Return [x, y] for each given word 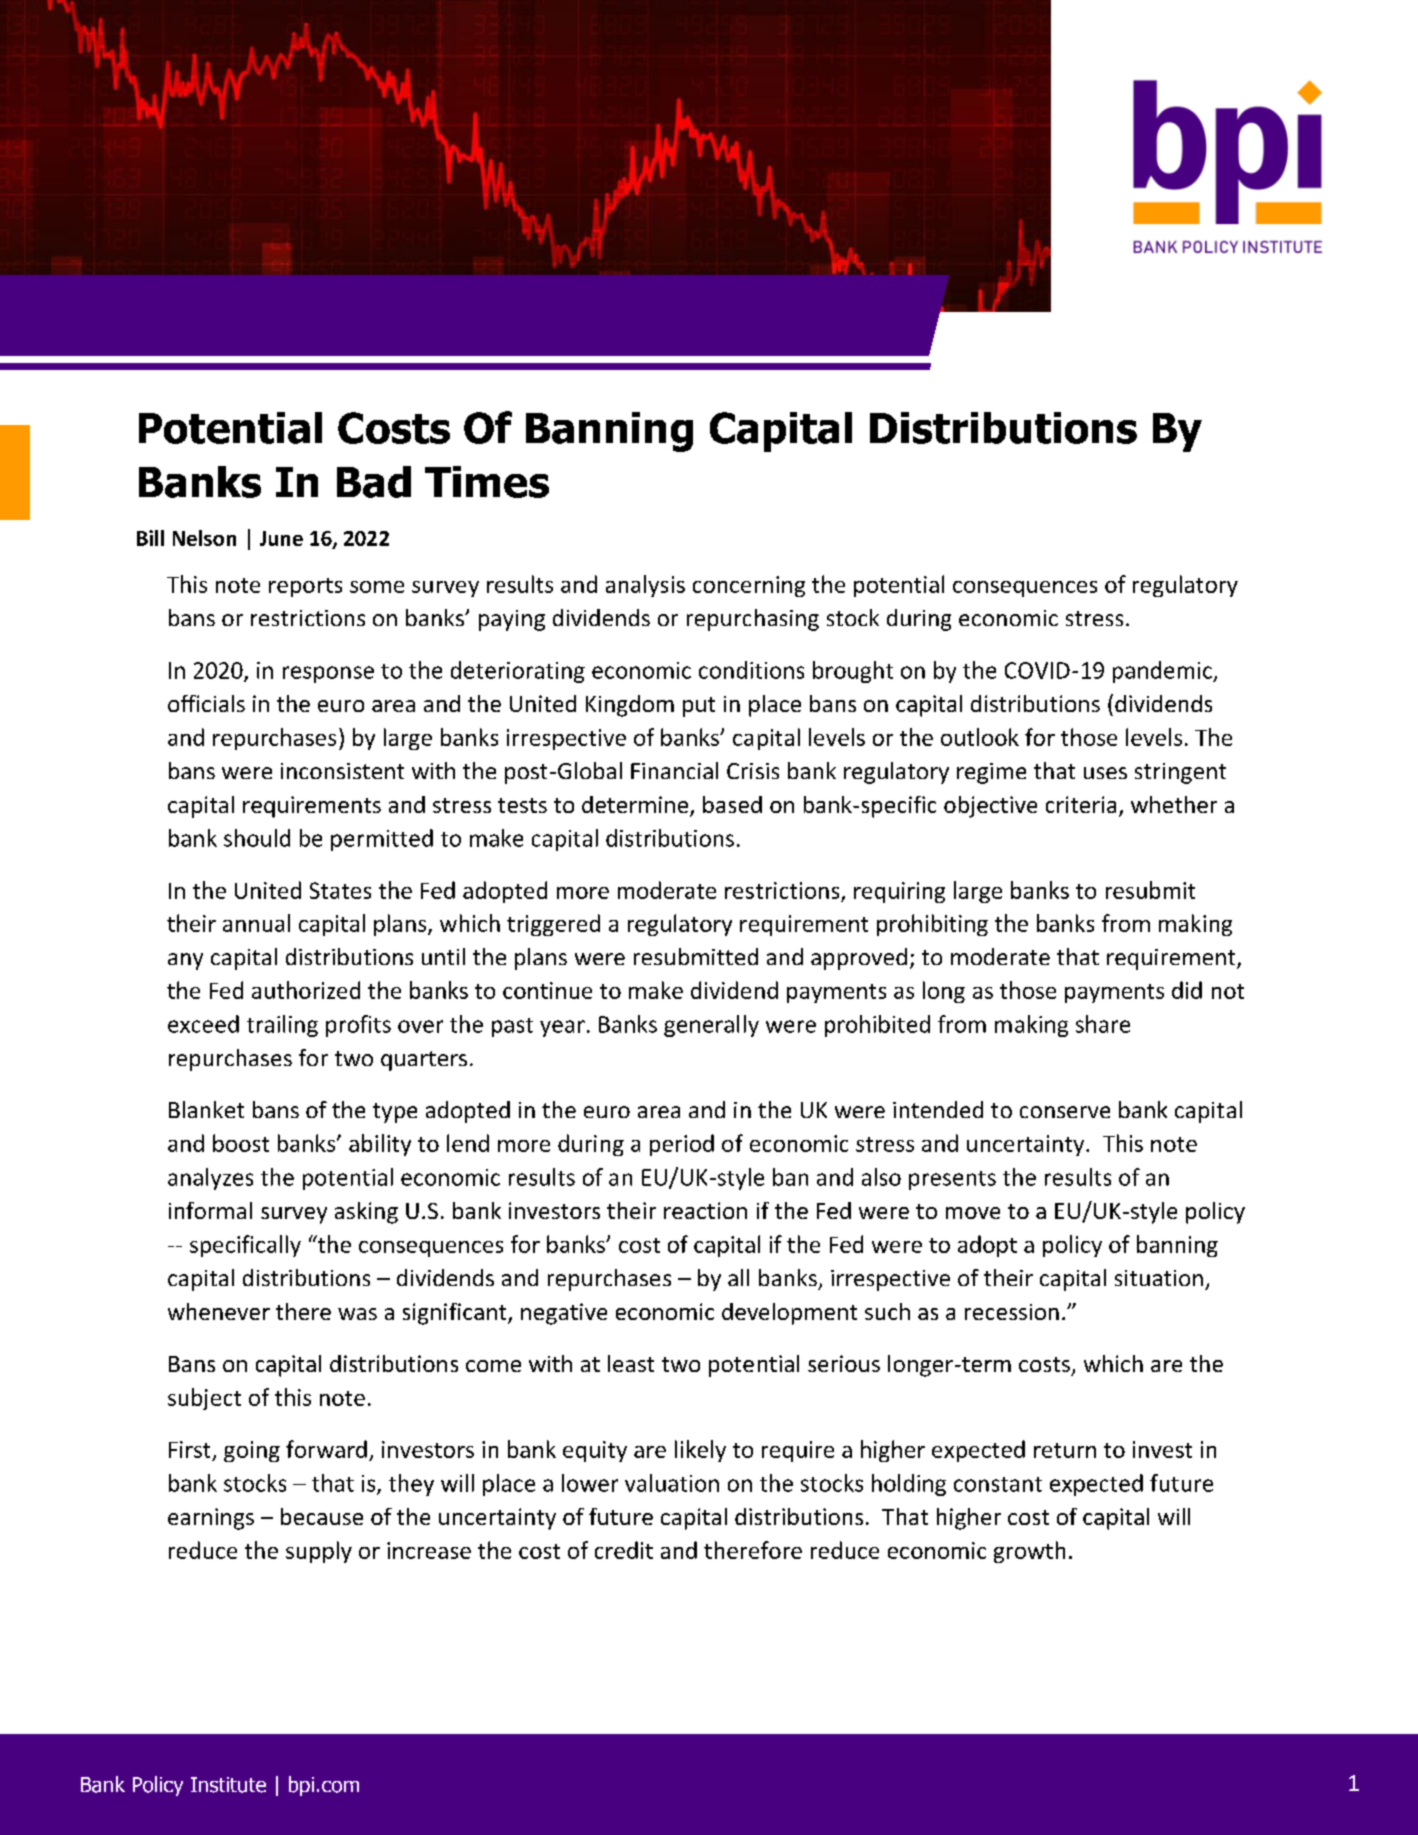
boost [241, 1143]
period [682, 1145]
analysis [645, 586]
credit [624, 1550]
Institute [228, 1785]
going [252, 1451]
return [1065, 1450]
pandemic [1163, 672]
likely [700, 1451]
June [281, 538]
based [732, 804]
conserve [1065, 1112]
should [257, 838]
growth [1029, 1552]
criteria [1081, 804]
